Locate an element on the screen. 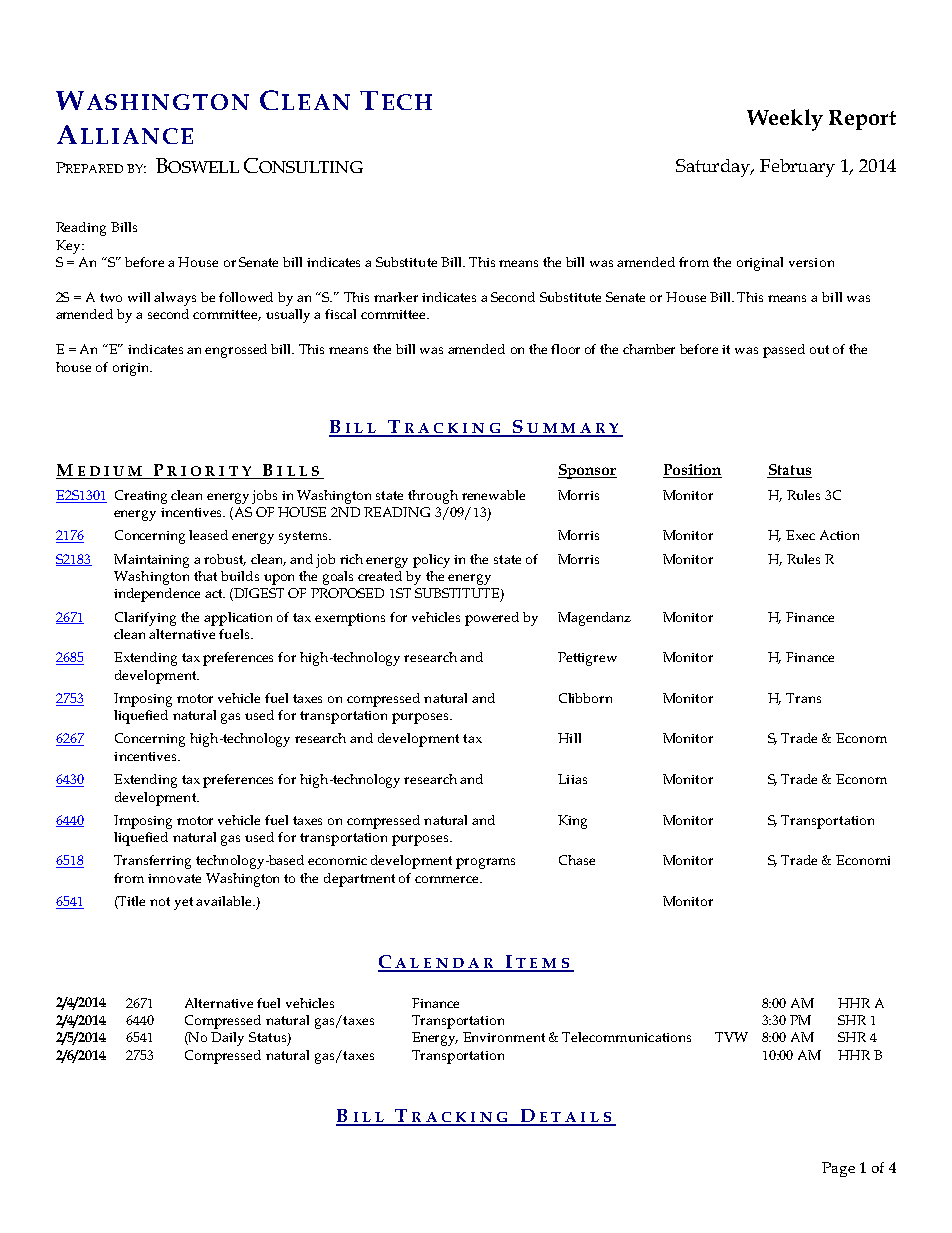 This screenshot has width=952, height=1233. Exec is located at coordinates (800, 535).
